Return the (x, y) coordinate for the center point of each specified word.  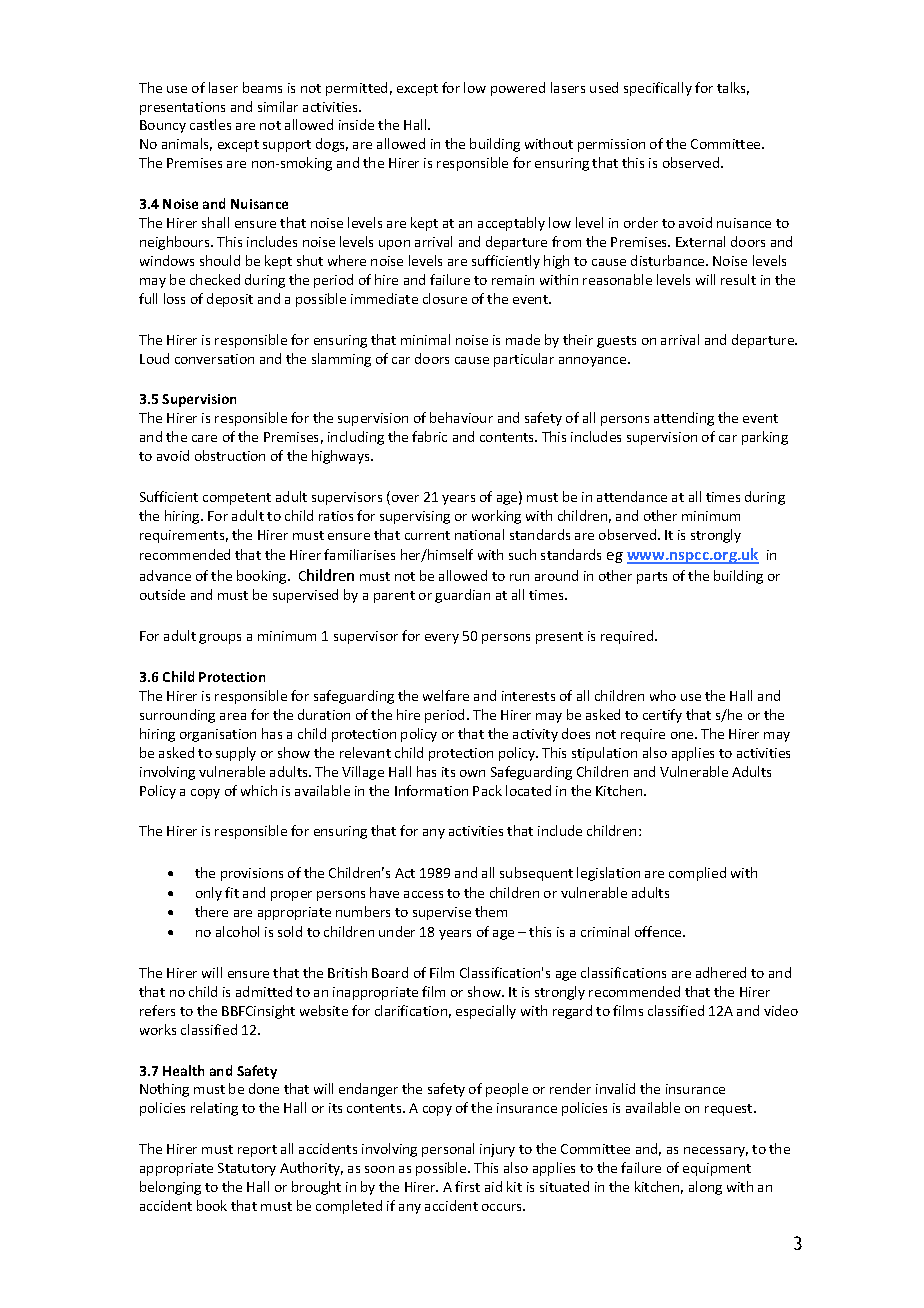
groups (220, 639)
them (491, 911)
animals (187, 144)
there (211, 911)
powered (518, 89)
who (663, 695)
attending (684, 419)
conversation (214, 359)
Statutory (247, 1169)
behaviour (461, 417)
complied (697, 874)
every (442, 639)
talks (733, 88)
